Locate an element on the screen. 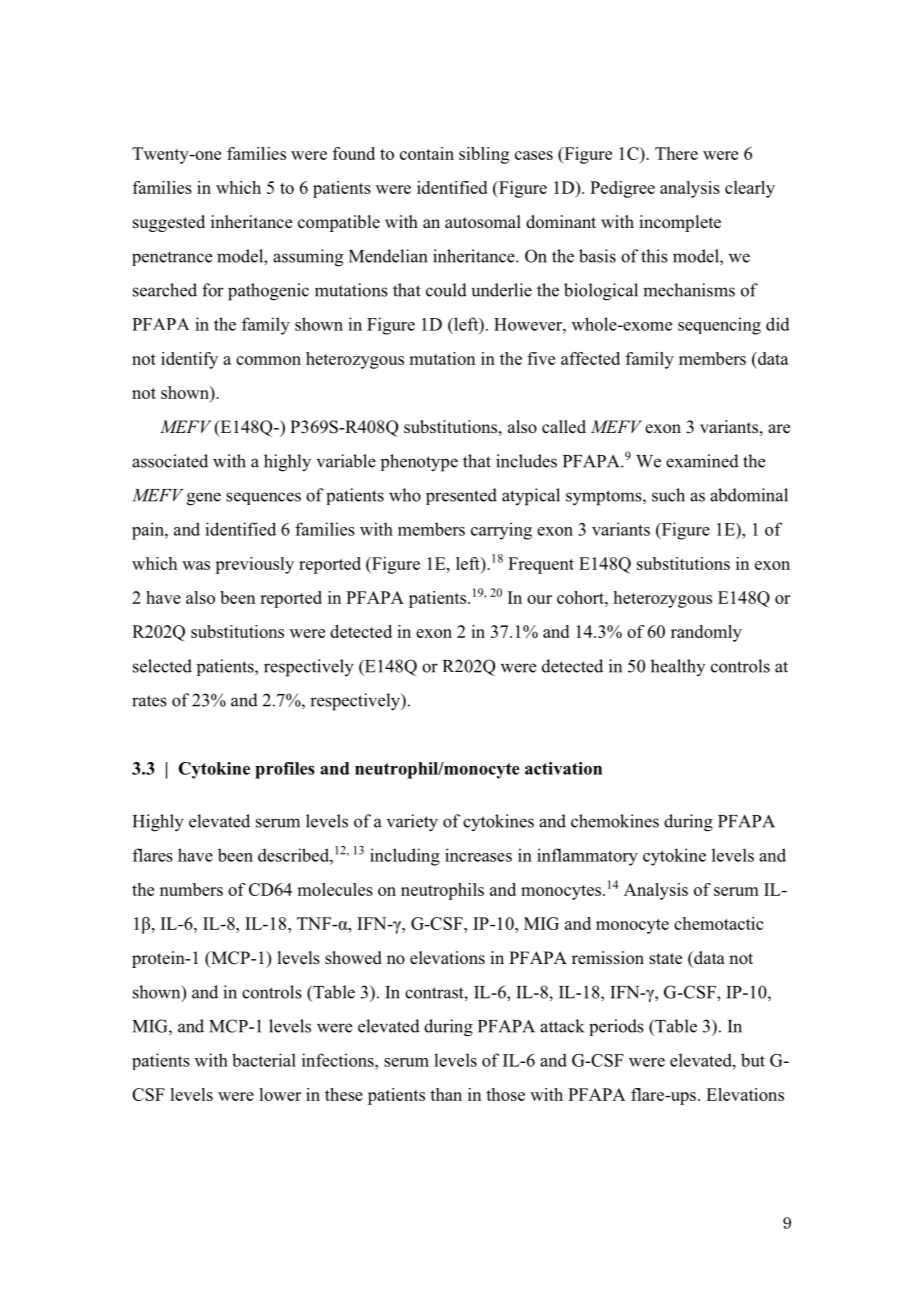 The height and width of the screenshot is (1308, 924). numbers is located at coordinates (191, 889).
